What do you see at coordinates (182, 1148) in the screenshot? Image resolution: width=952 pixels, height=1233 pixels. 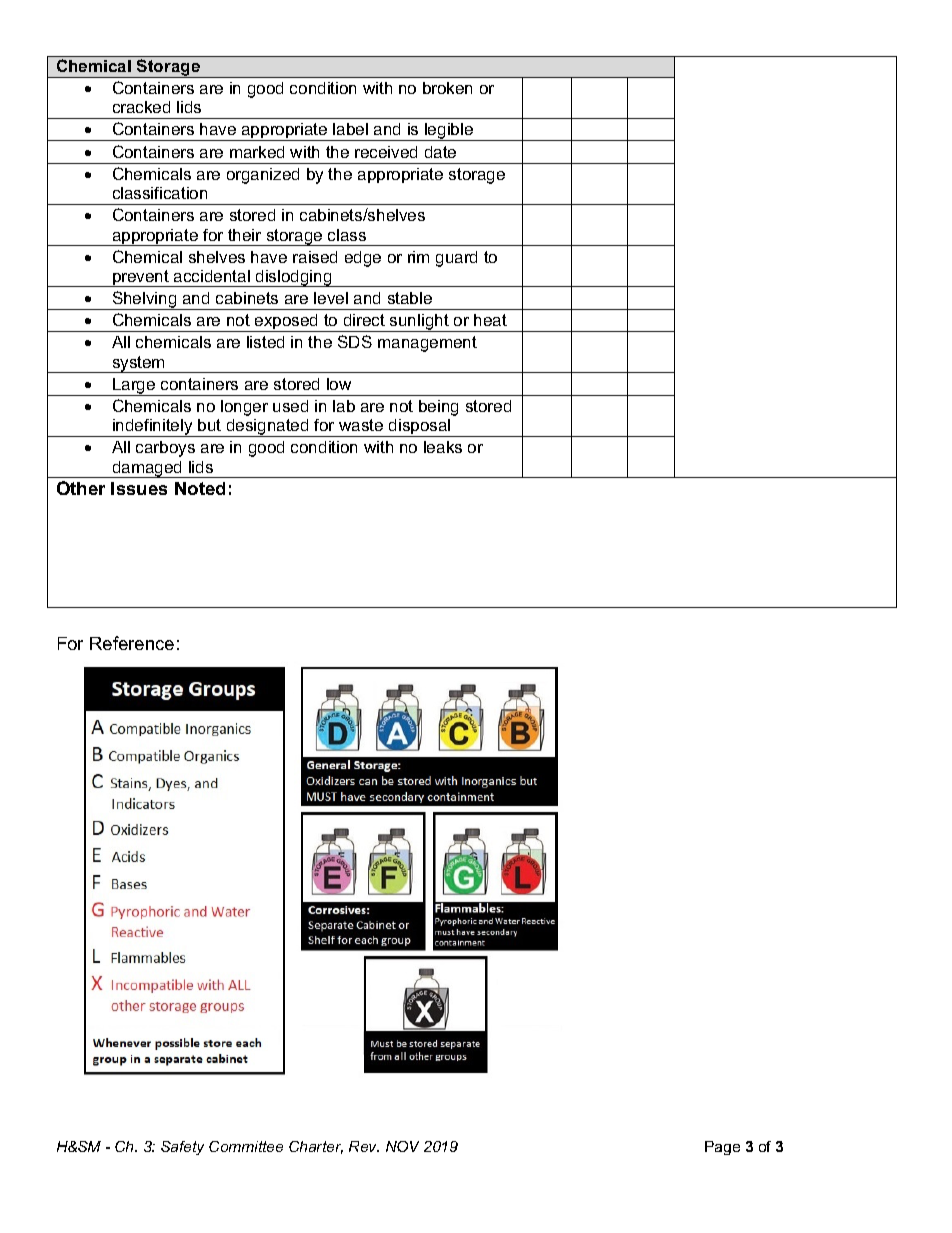 I see `Safety` at bounding box center [182, 1148].
